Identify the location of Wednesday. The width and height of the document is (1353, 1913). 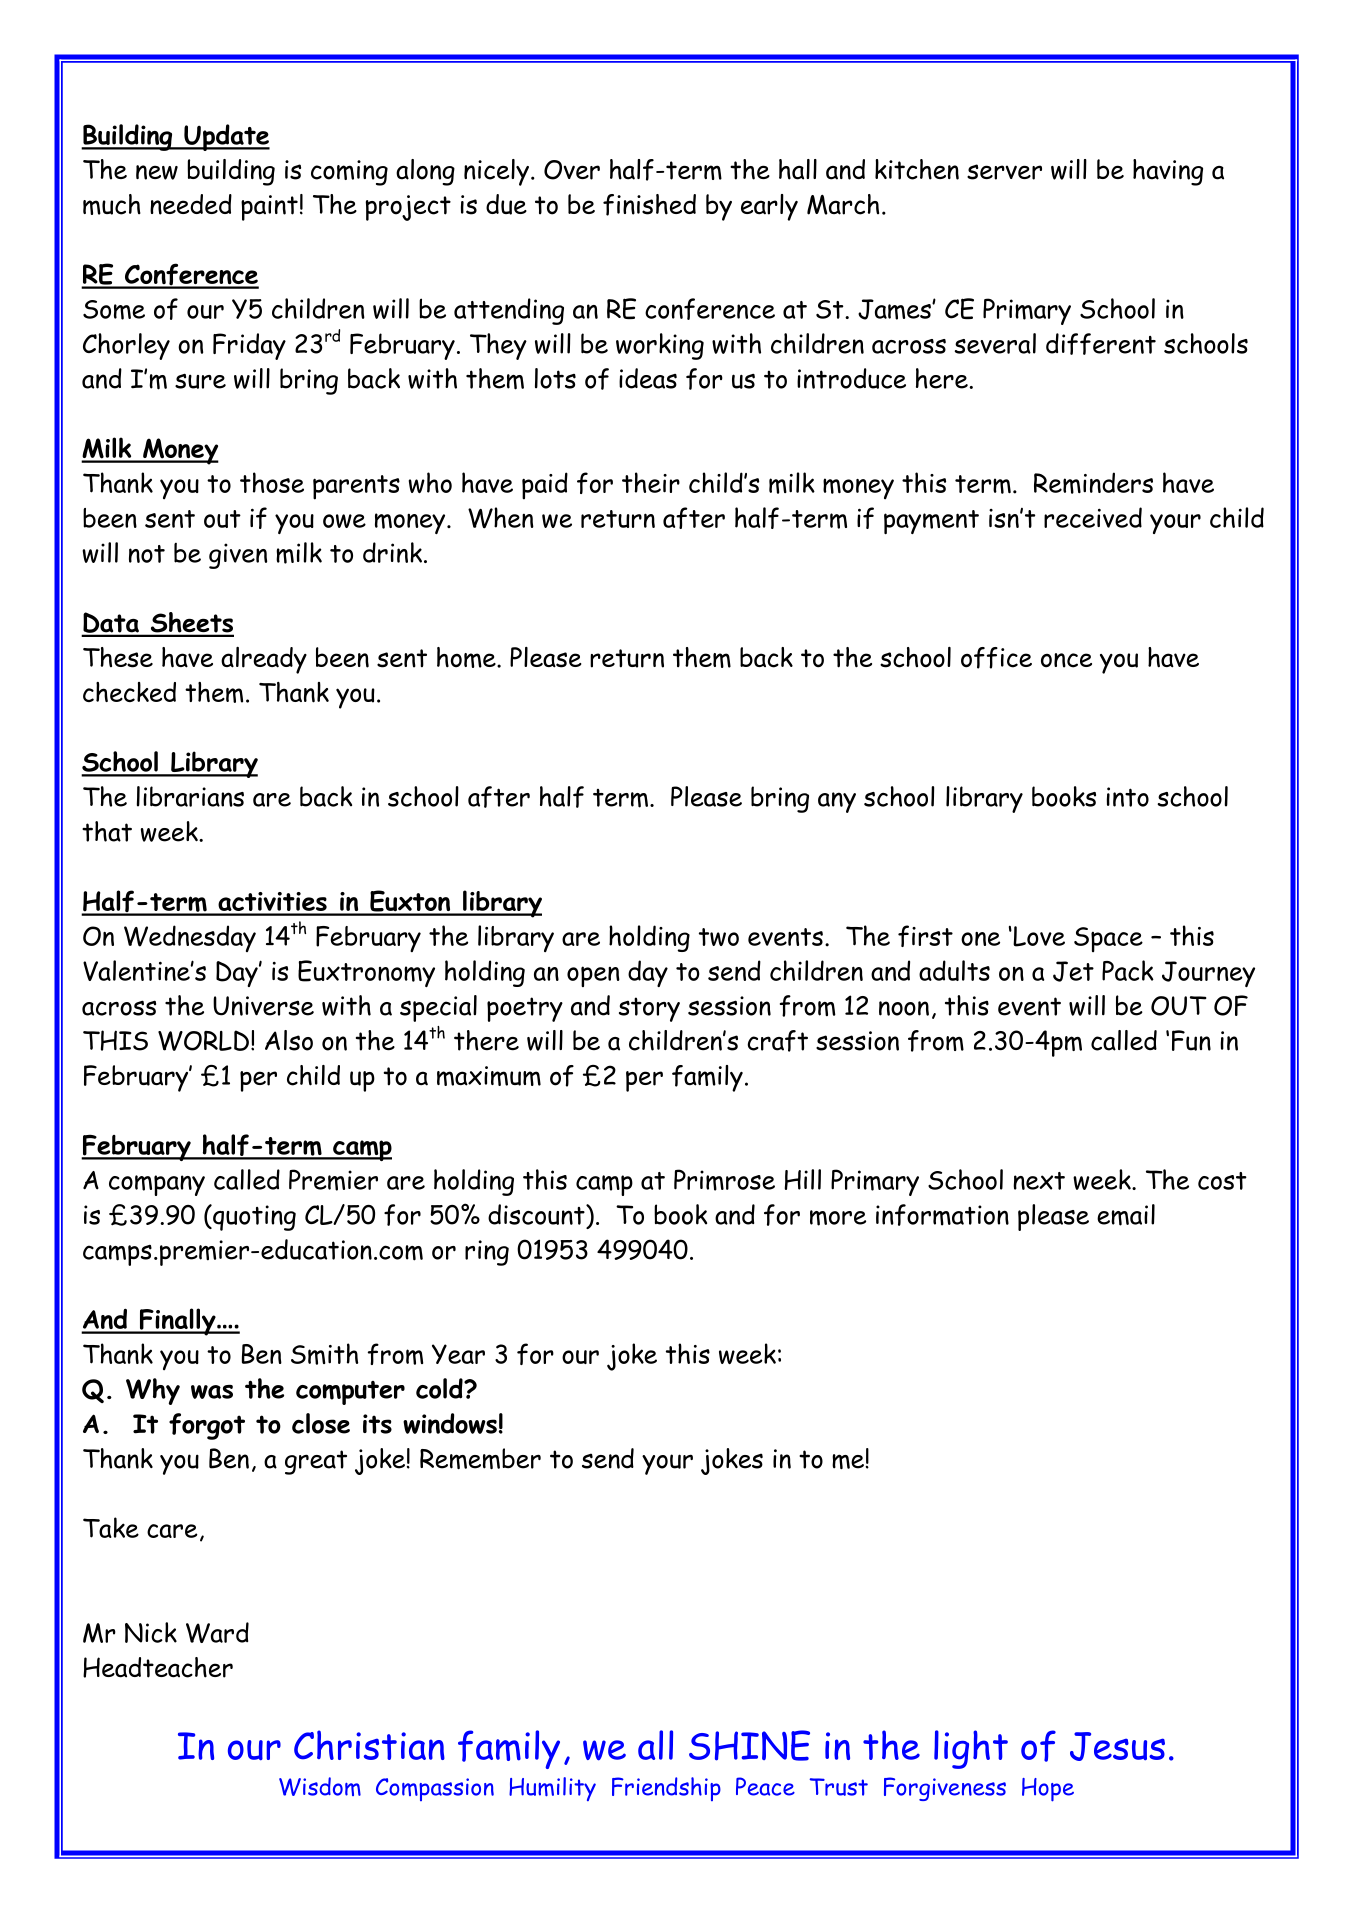
(190, 938).
